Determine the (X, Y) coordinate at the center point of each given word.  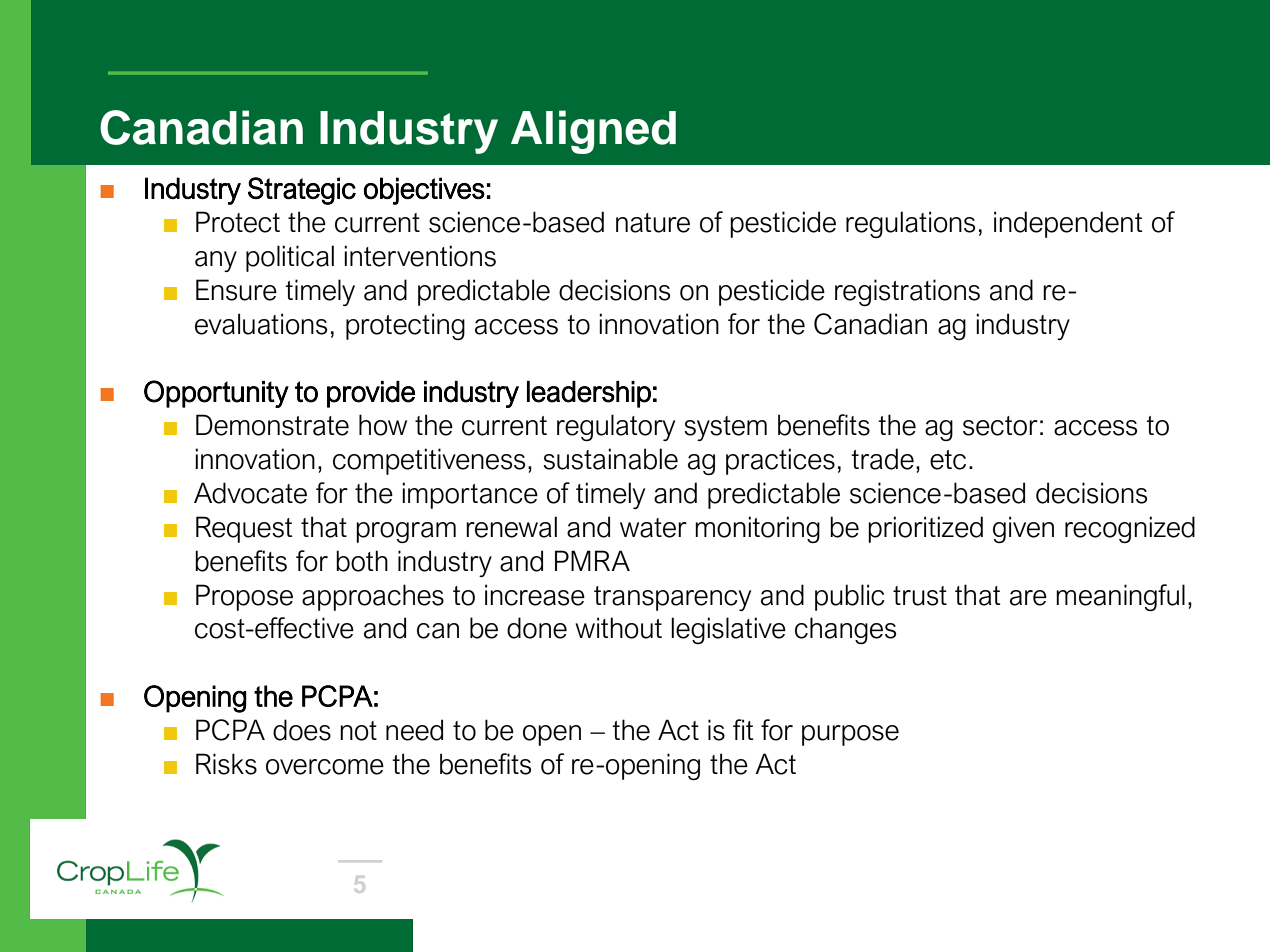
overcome (325, 767)
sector (1000, 426)
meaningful (1120, 597)
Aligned (593, 132)
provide (371, 394)
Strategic (302, 191)
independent (1068, 224)
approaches (373, 597)
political (290, 258)
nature (653, 223)
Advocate (250, 493)
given (1023, 529)
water (653, 528)
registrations (907, 292)
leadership (589, 394)
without (618, 628)
